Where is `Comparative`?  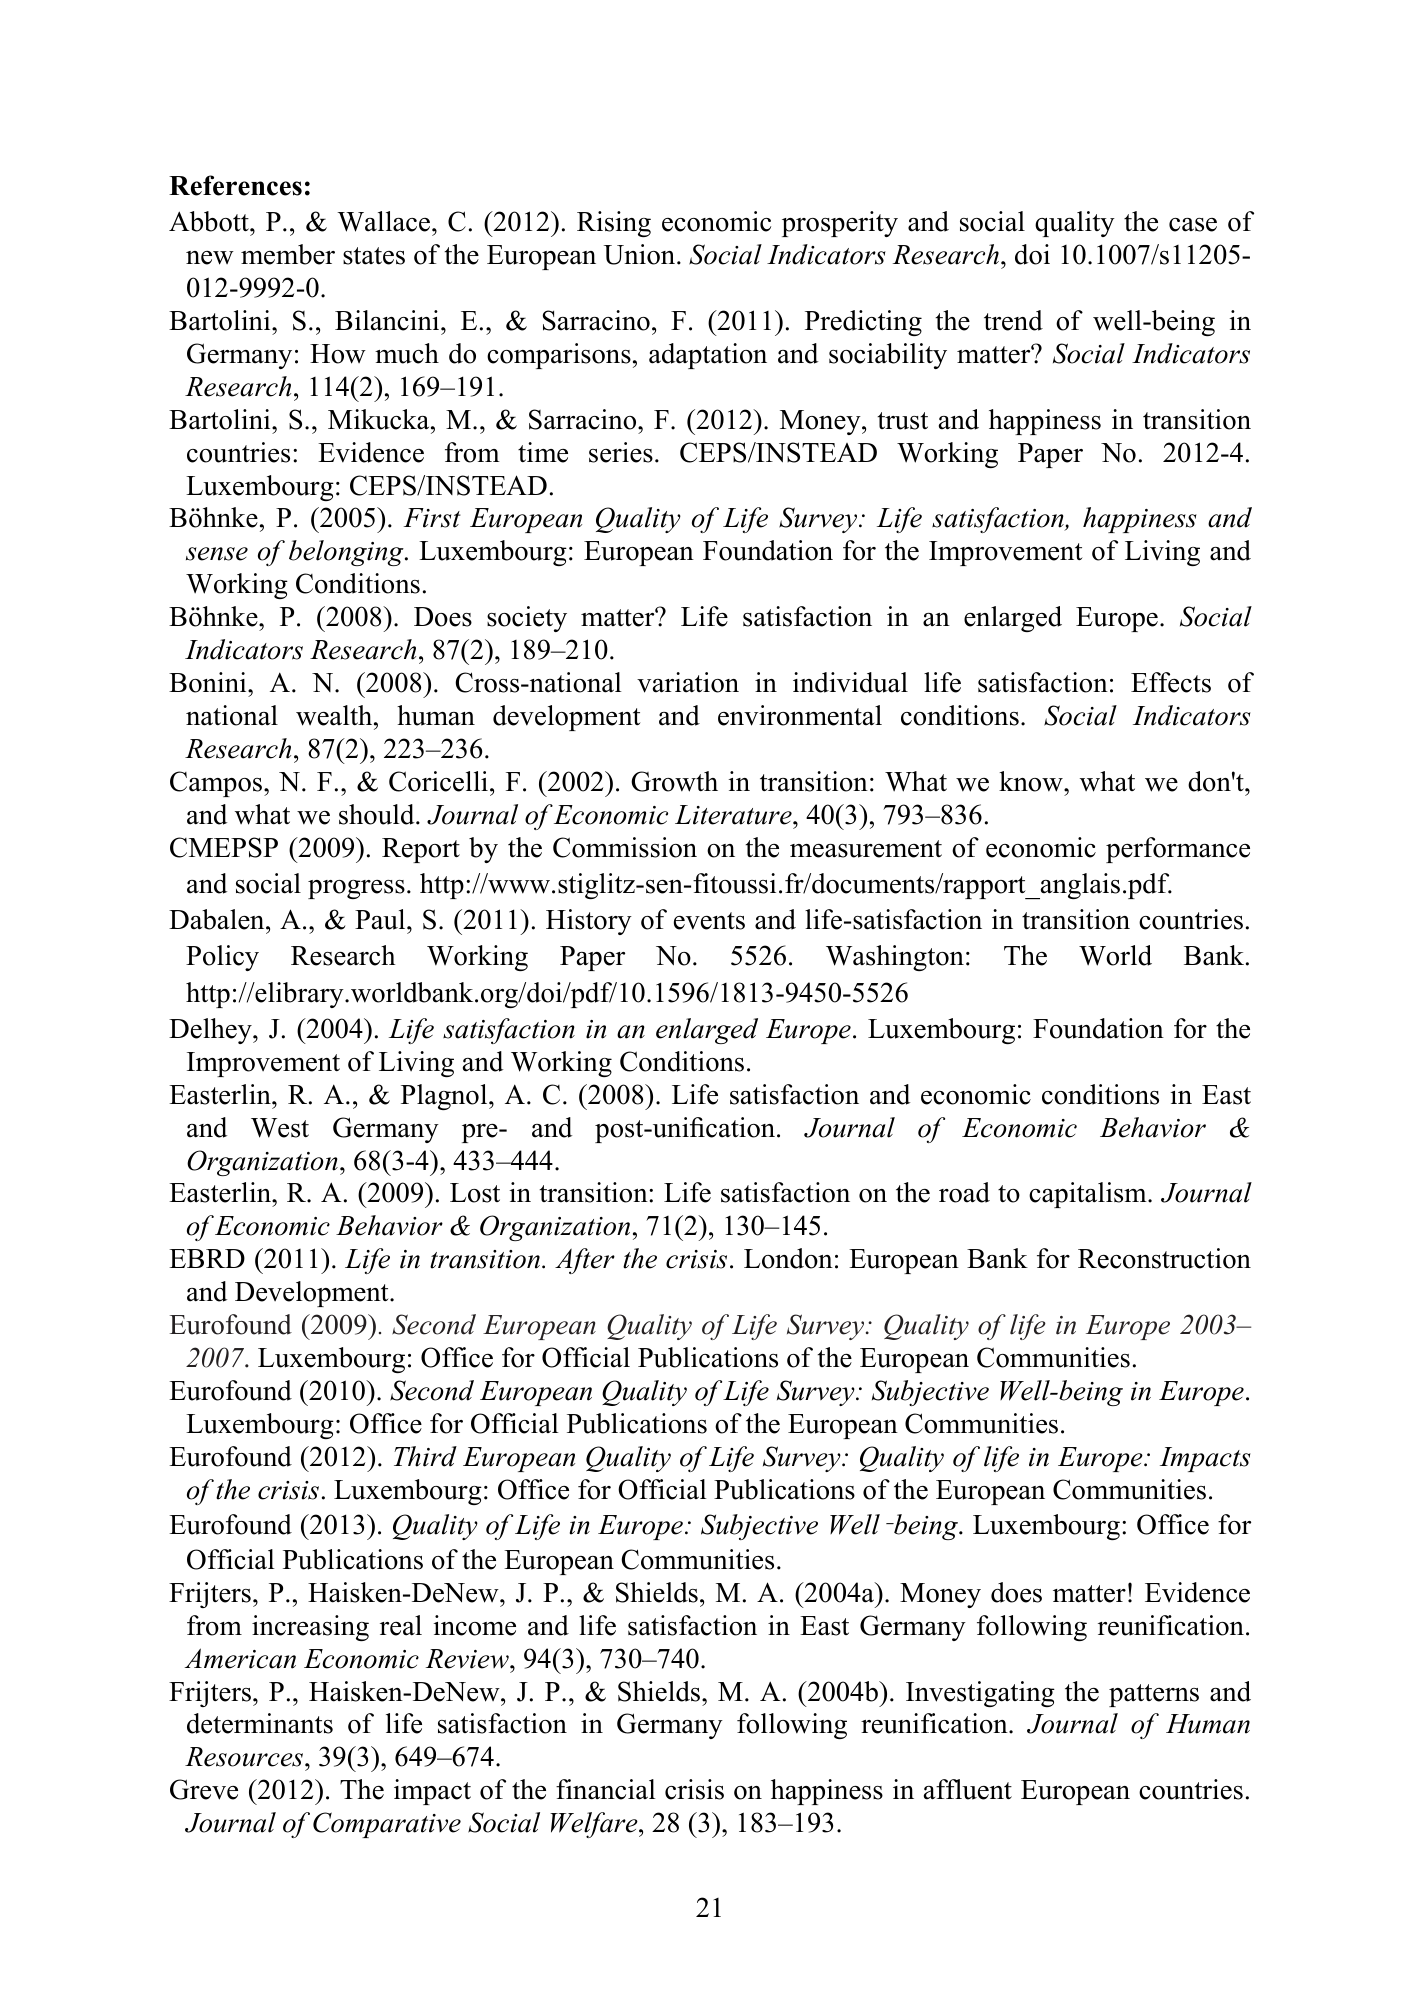
Comparative is located at coordinates (387, 1825).
